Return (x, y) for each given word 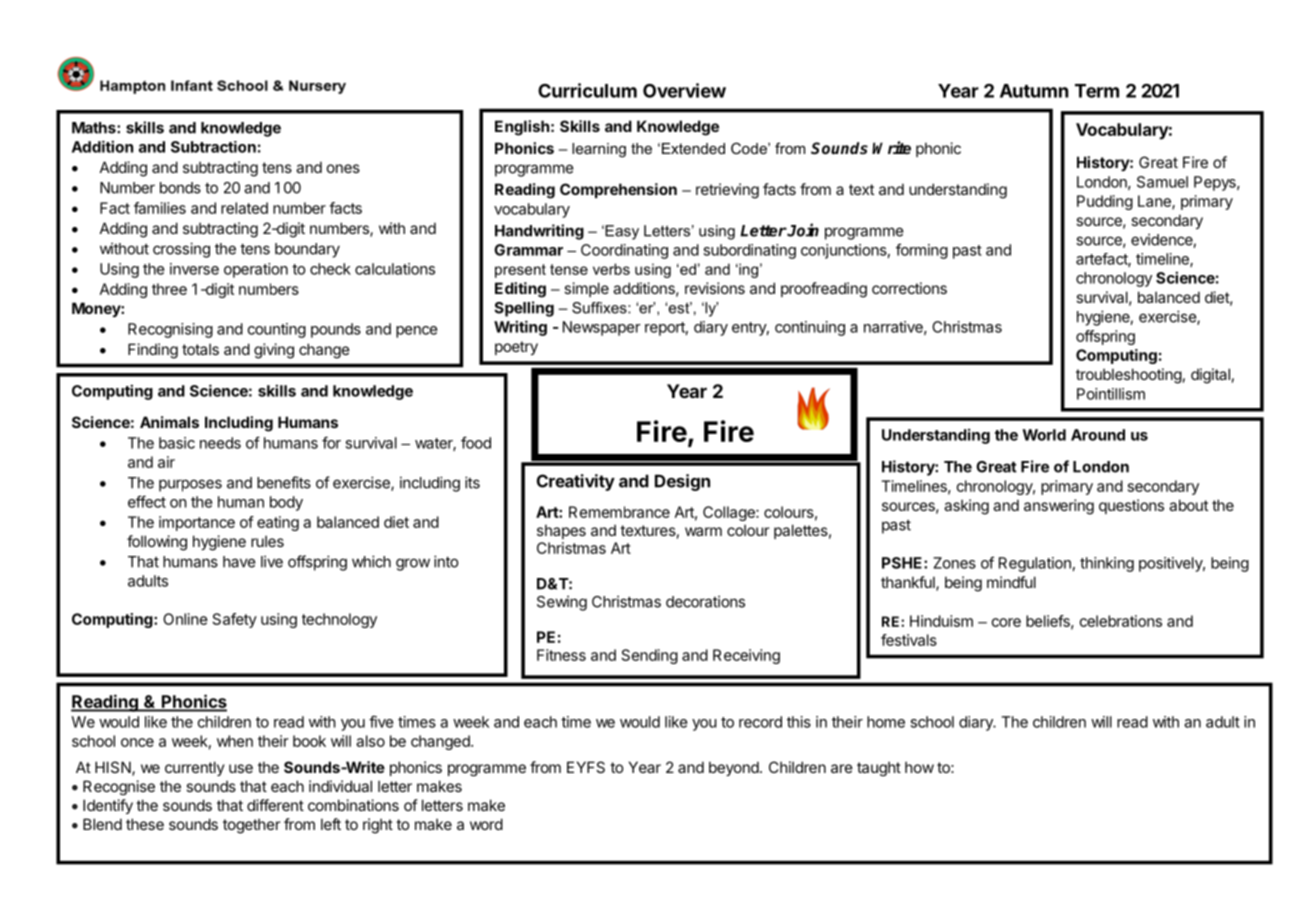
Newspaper (602, 328)
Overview (684, 90)
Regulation (1035, 564)
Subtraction (213, 147)
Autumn (1034, 91)
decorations (705, 601)
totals (200, 349)
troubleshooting (1129, 376)
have (239, 562)
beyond (735, 768)
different (275, 805)
